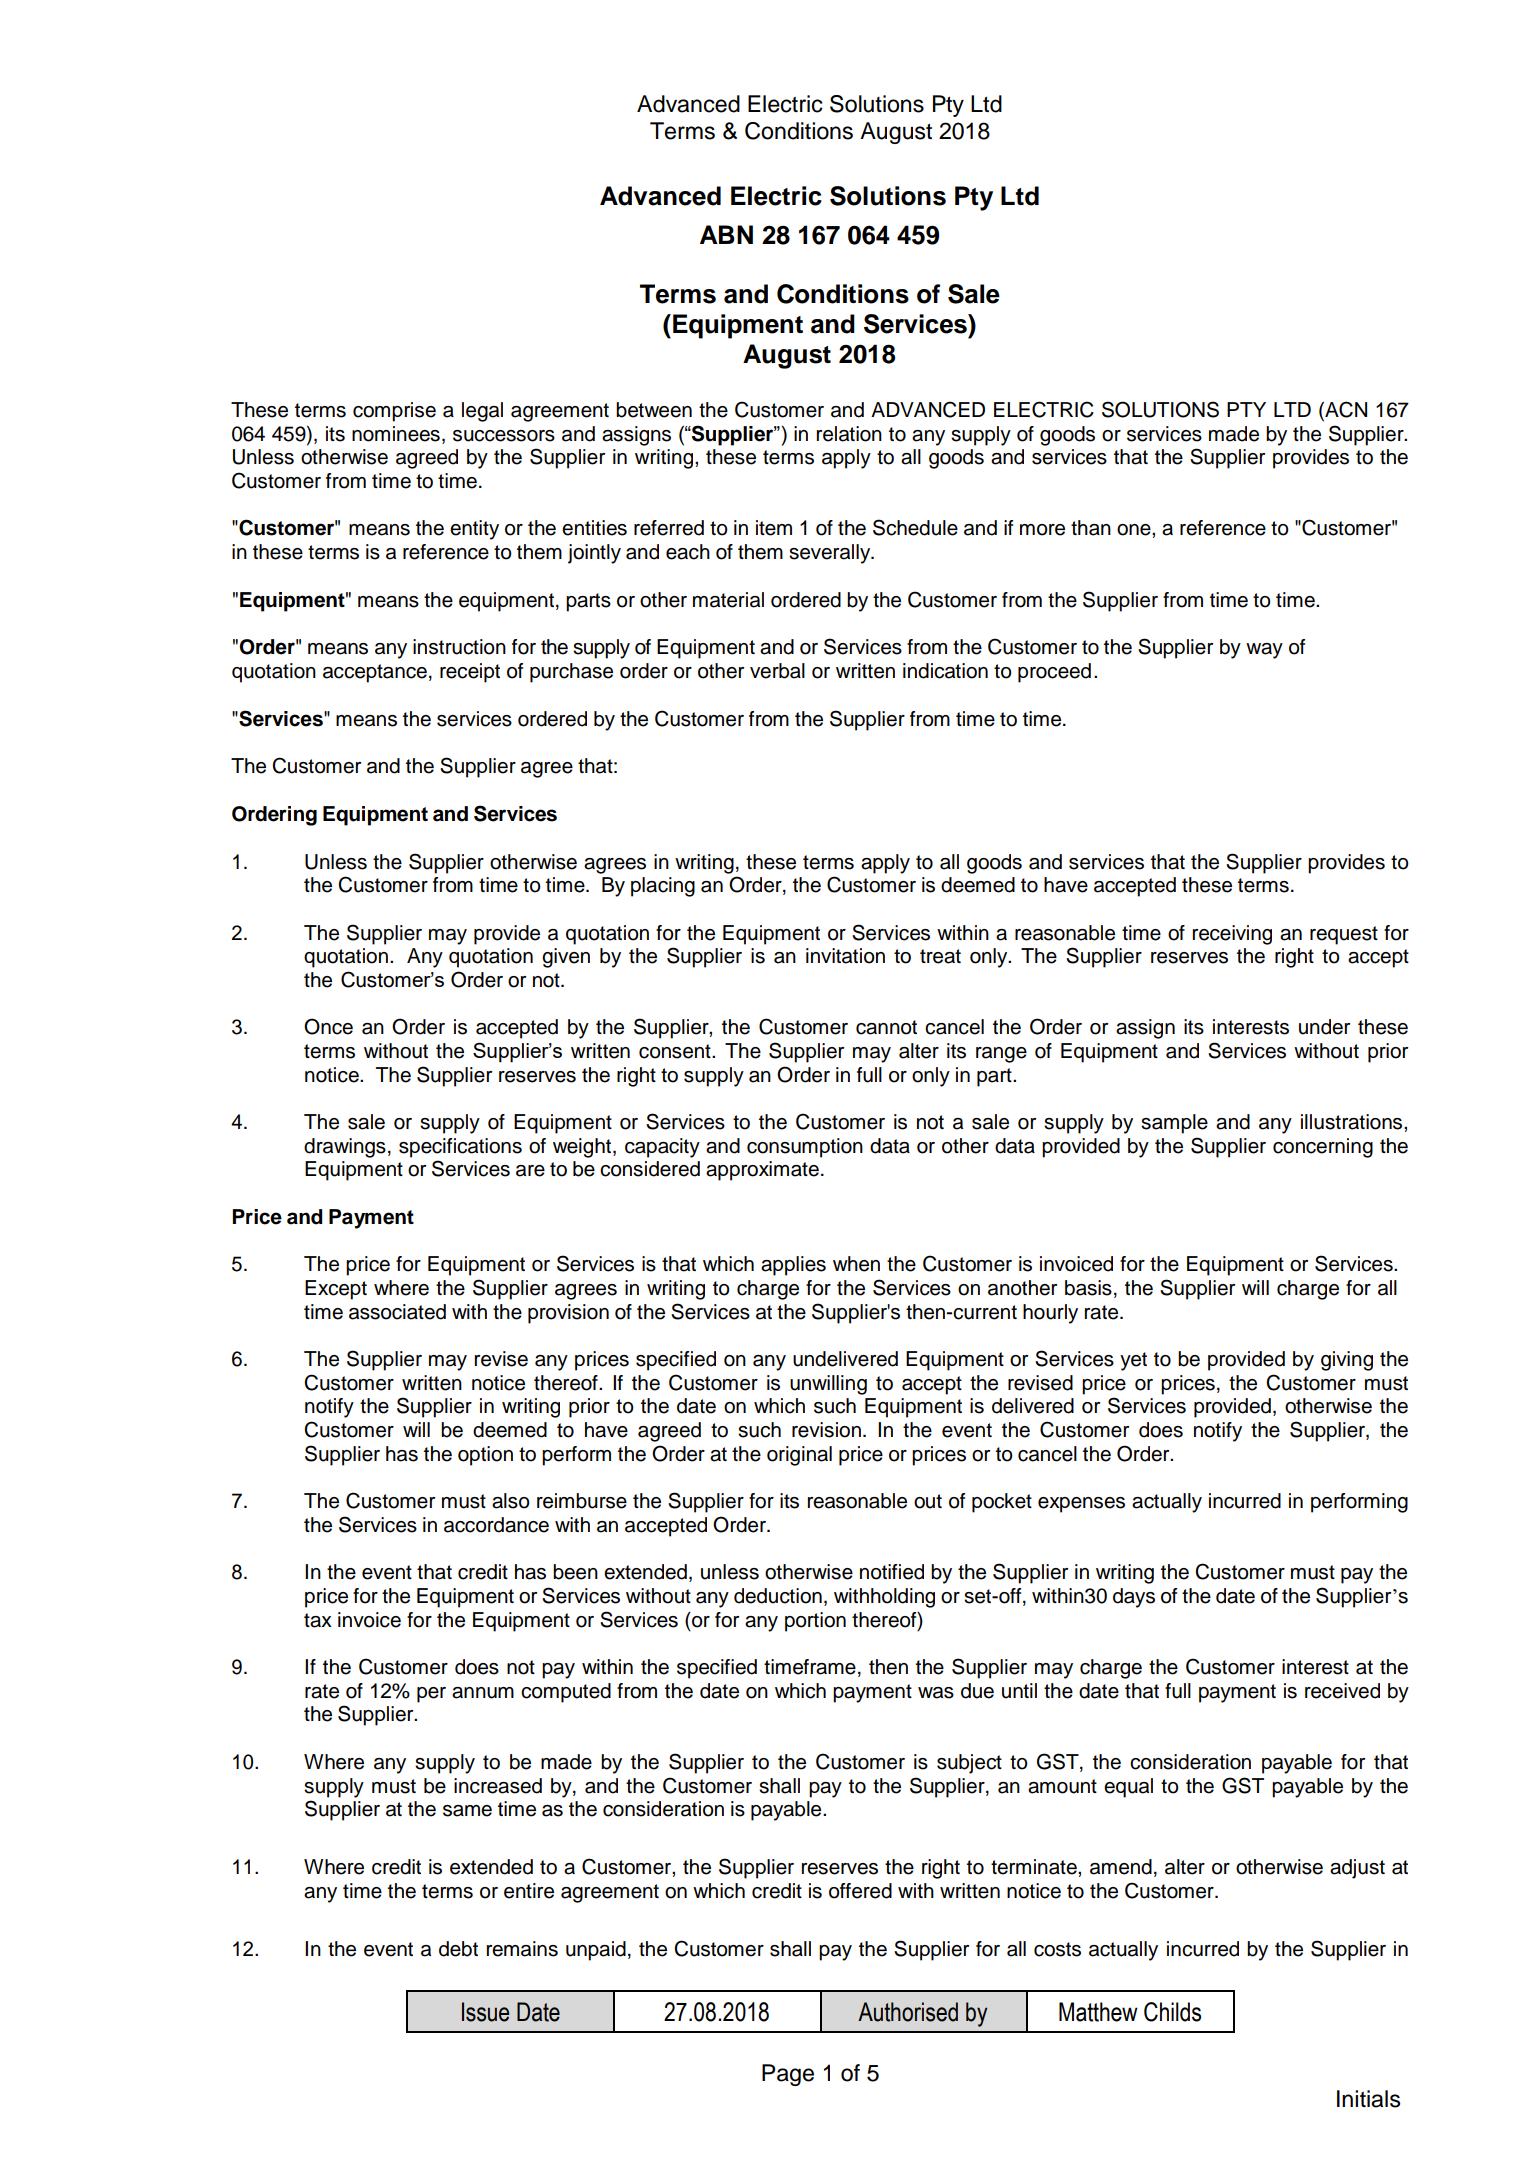  What do you see at coordinates (485, 2012) in the image?
I see `Issue` at bounding box center [485, 2012].
